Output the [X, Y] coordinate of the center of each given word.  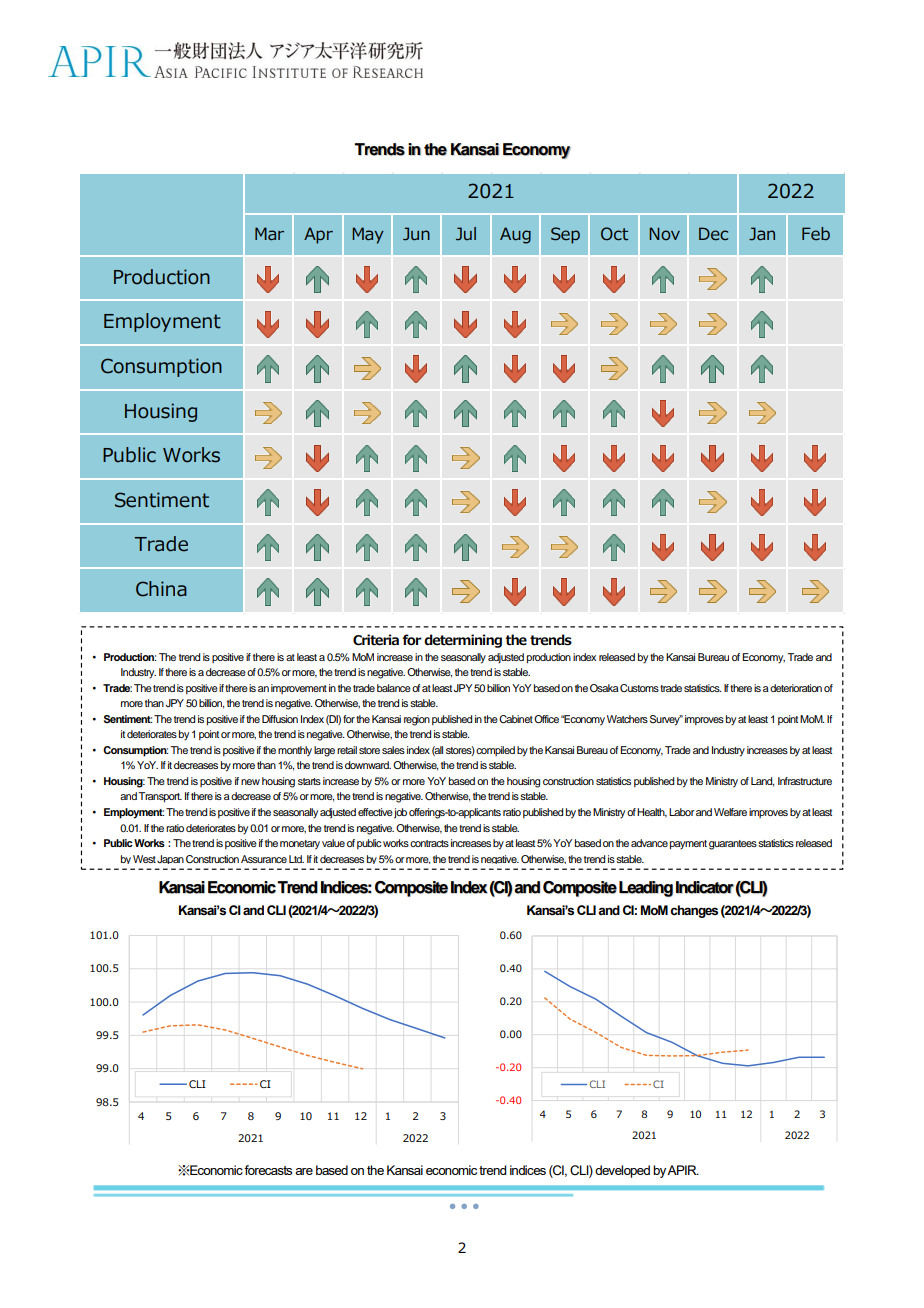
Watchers [627, 719]
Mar [269, 233]
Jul [466, 234]
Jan [762, 234]
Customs [639, 688]
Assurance [264, 859]
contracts [429, 843]
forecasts [268, 1170]
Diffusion [280, 719]
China [161, 589]
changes [694, 911]
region [417, 720]
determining [463, 641]
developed [622, 1171]
